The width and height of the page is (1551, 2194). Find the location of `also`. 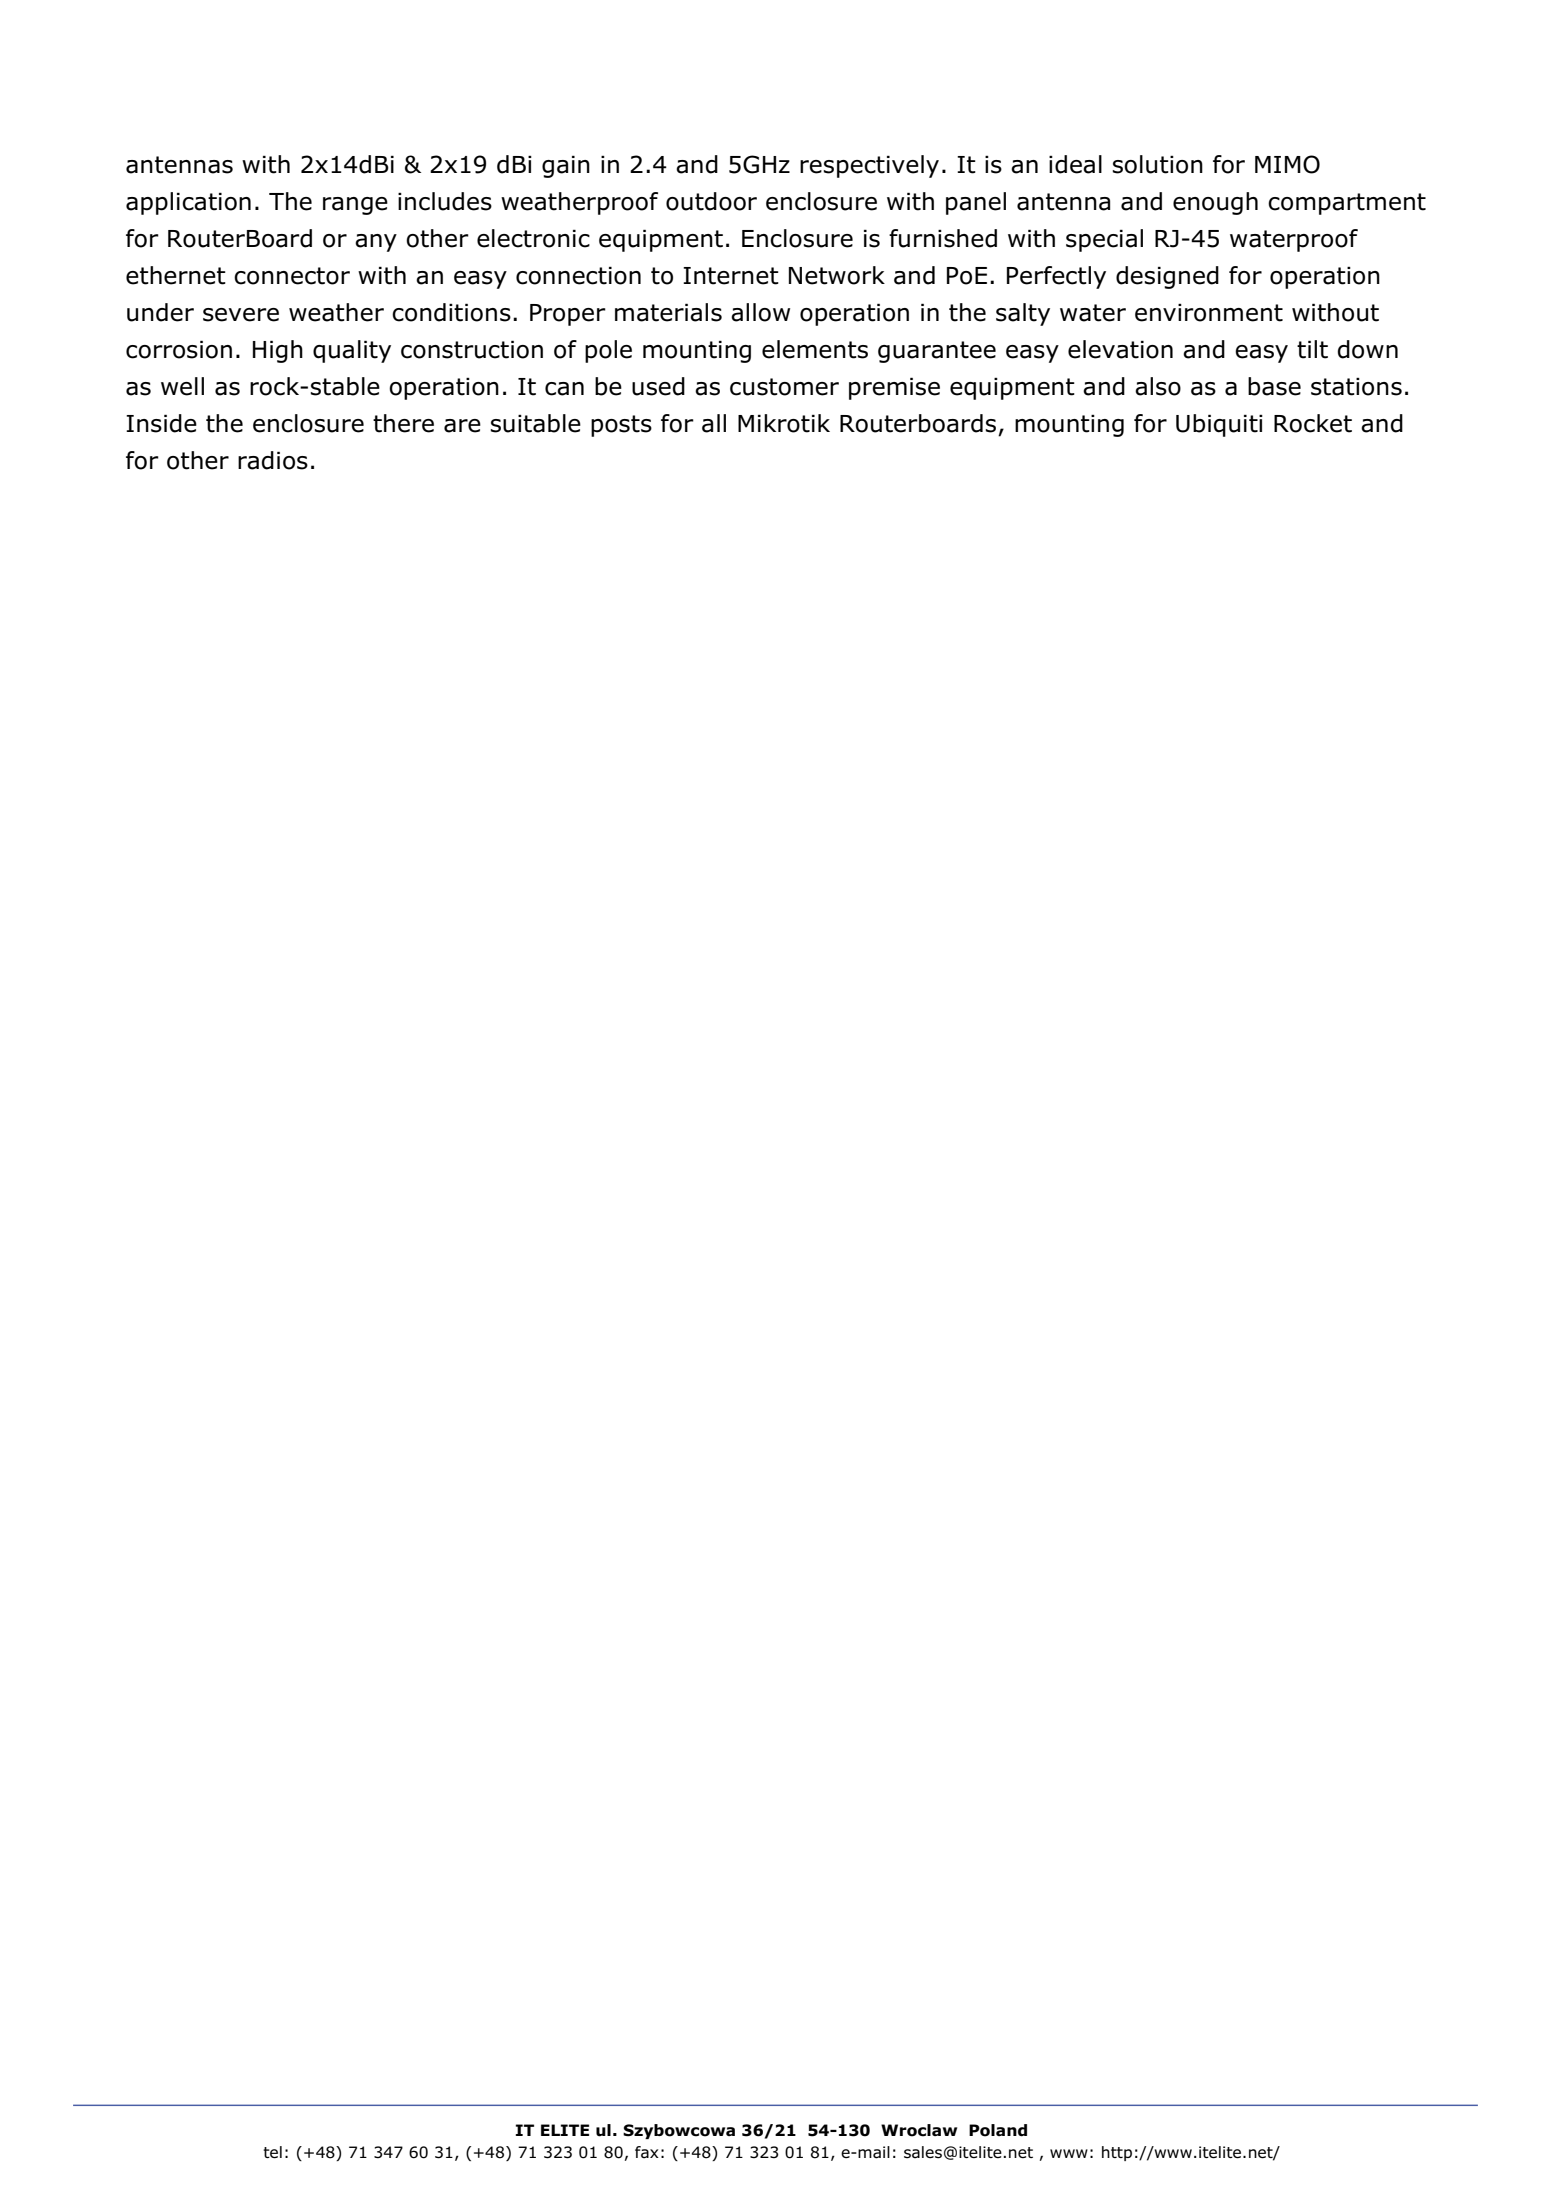

also is located at coordinates (1158, 386).
